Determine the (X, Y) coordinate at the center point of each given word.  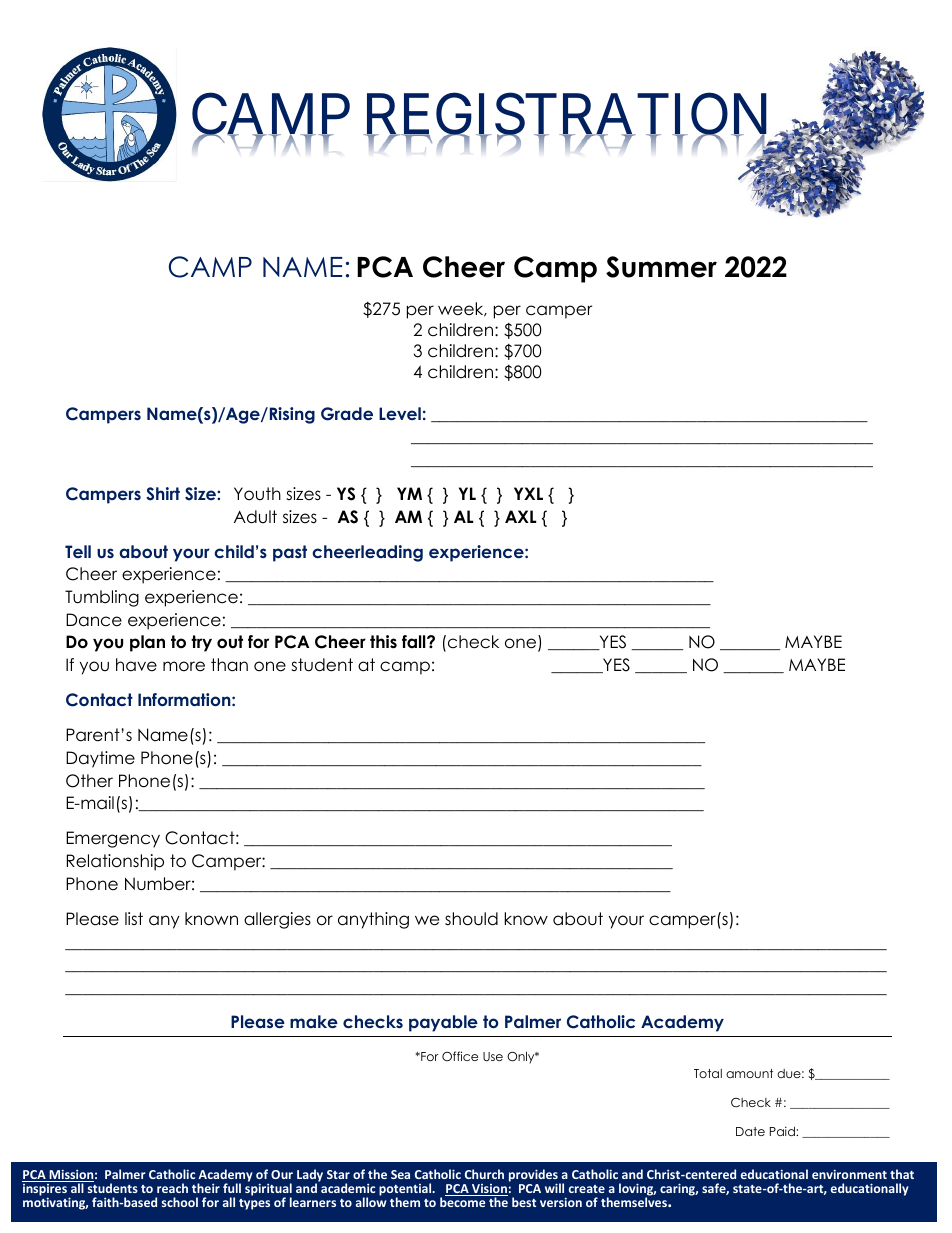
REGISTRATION (565, 116)
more (184, 666)
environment (849, 1174)
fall (415, 642)
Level (400, 413)
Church (484, 1174)
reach (172, 1188)
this (383, 642)
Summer (661, 267)
